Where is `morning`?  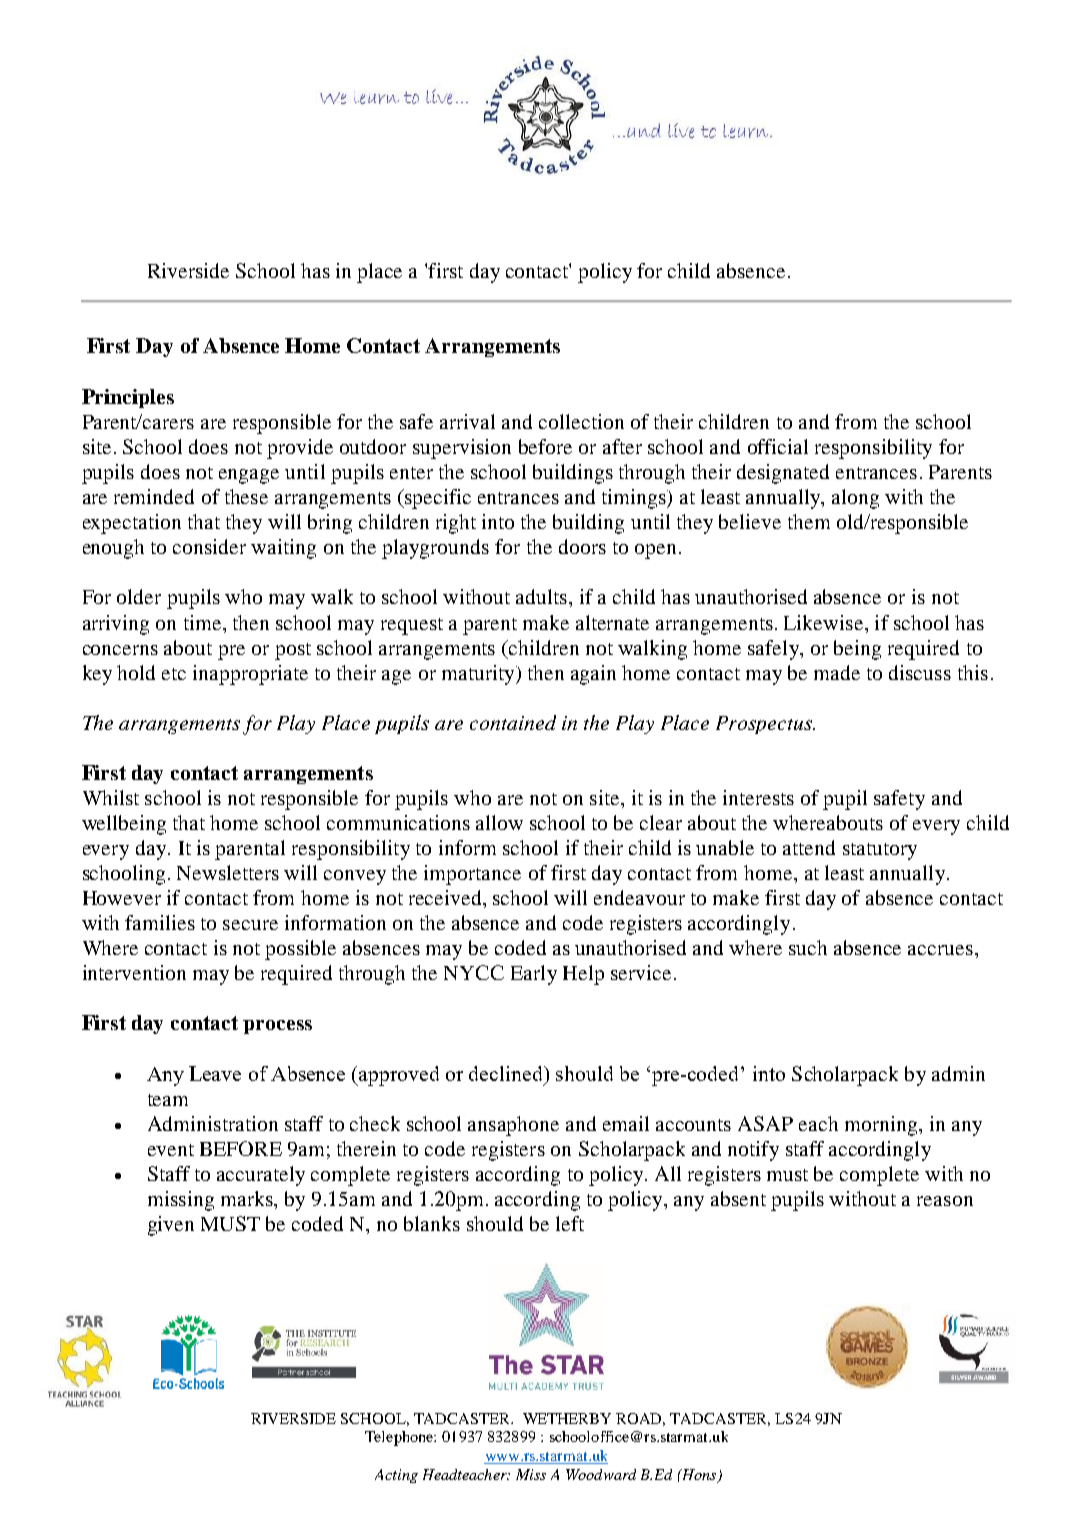 morning is located at coordinates (882, 1126).
